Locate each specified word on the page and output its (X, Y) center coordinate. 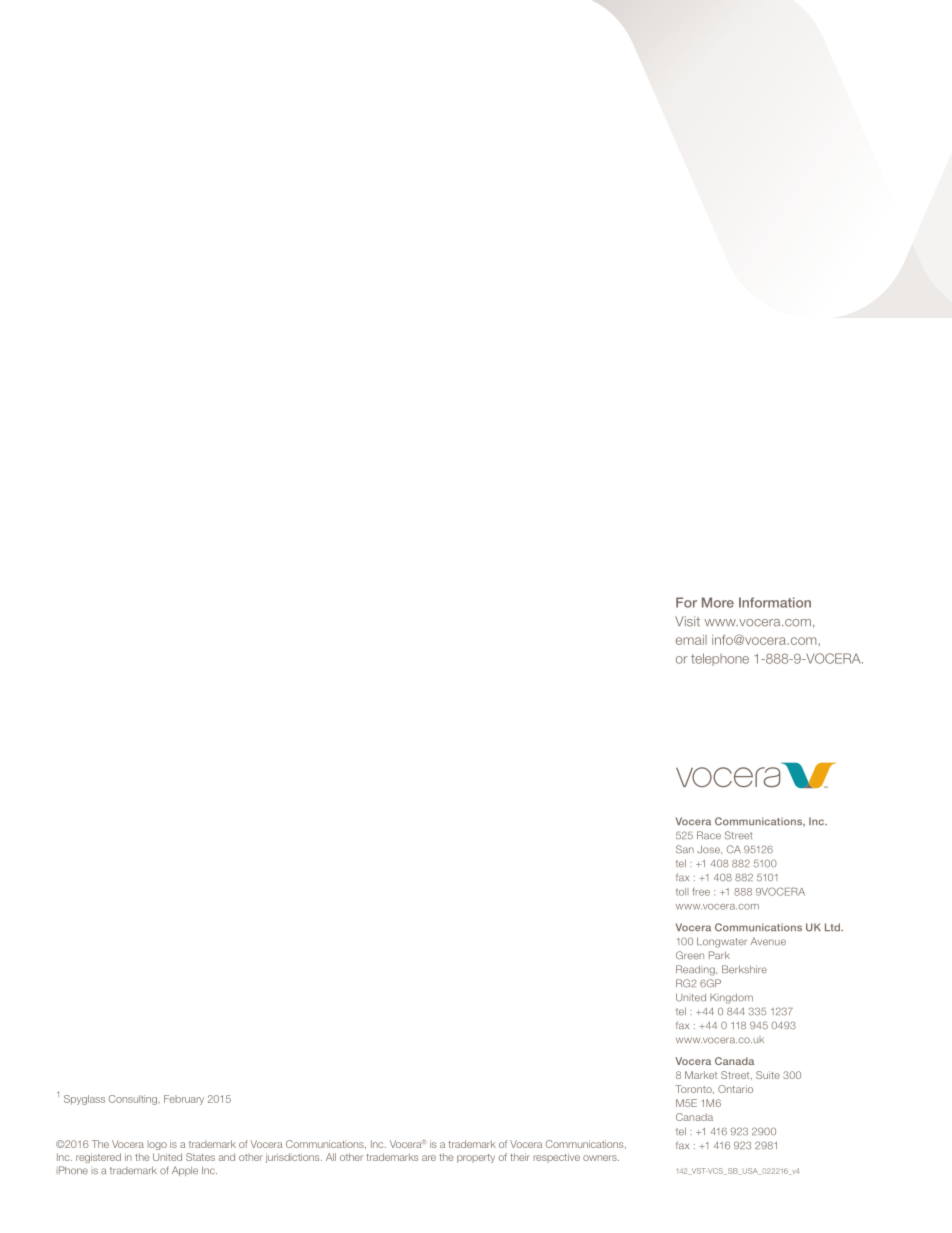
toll (682, 892)
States (200, 1157)
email (691, 640)
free (701, 892)
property (476, 1158)
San (685, 849)
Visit (687, 621)
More (718, 602)
